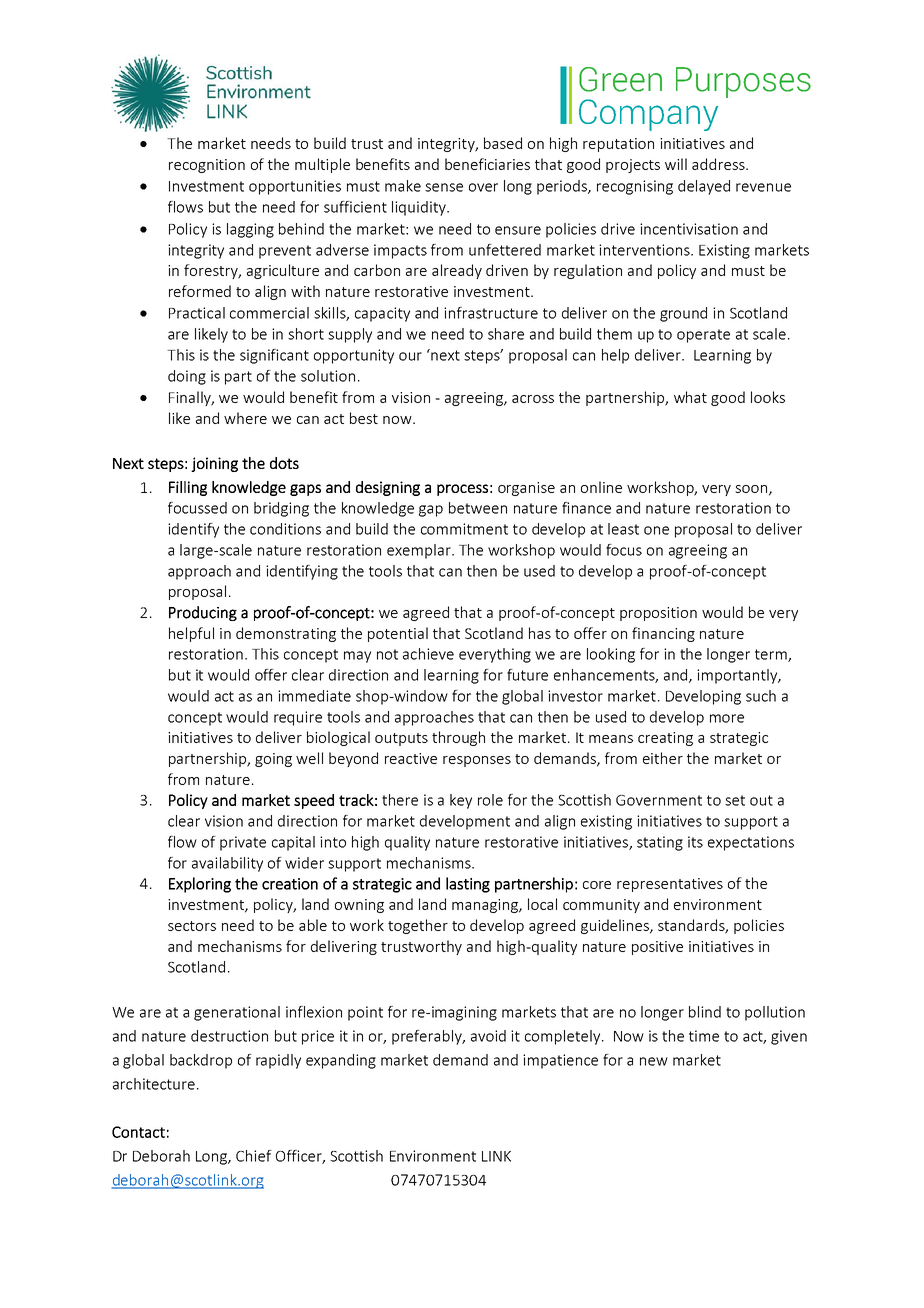  What do you see at coordinates (656, 530) in the page?
I see `one` at bounding box center [656, 530].
